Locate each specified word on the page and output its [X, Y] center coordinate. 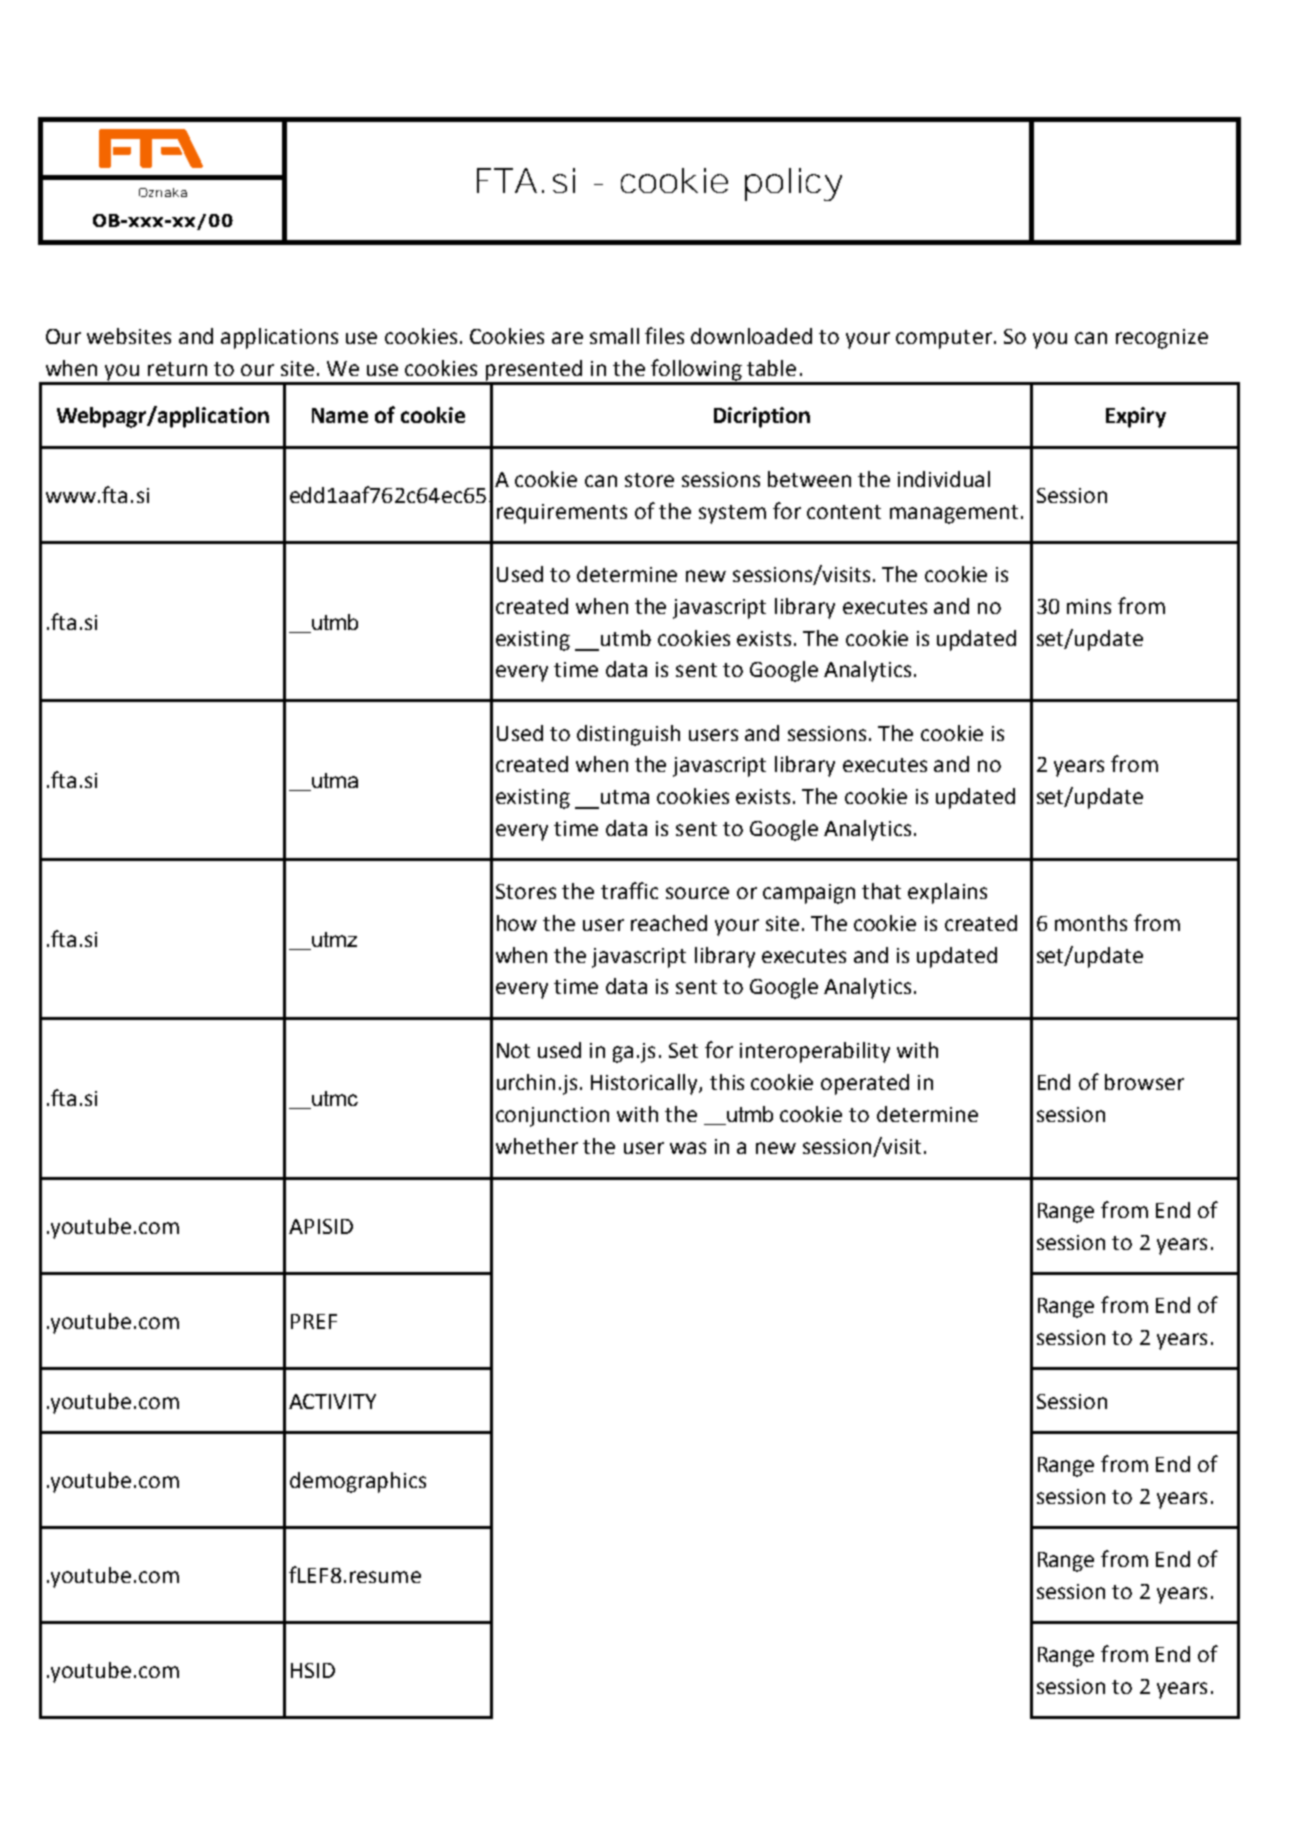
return [177, 369]
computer [944, 339]
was [688, 1148]
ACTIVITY [332, 1401]
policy [793, 184]
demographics [358, 1482]
